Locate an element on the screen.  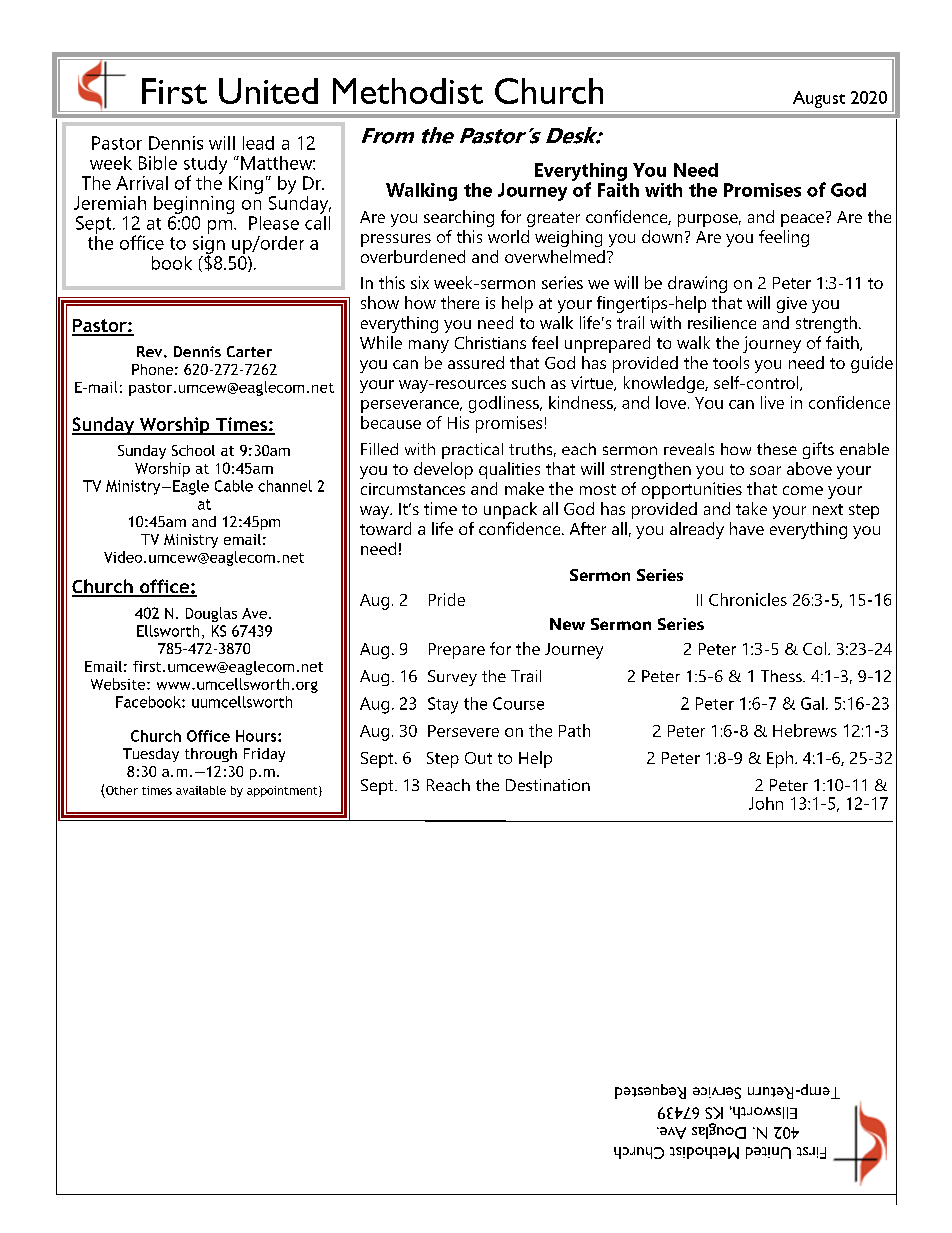
Pride is located at coordinates (447, 599).
